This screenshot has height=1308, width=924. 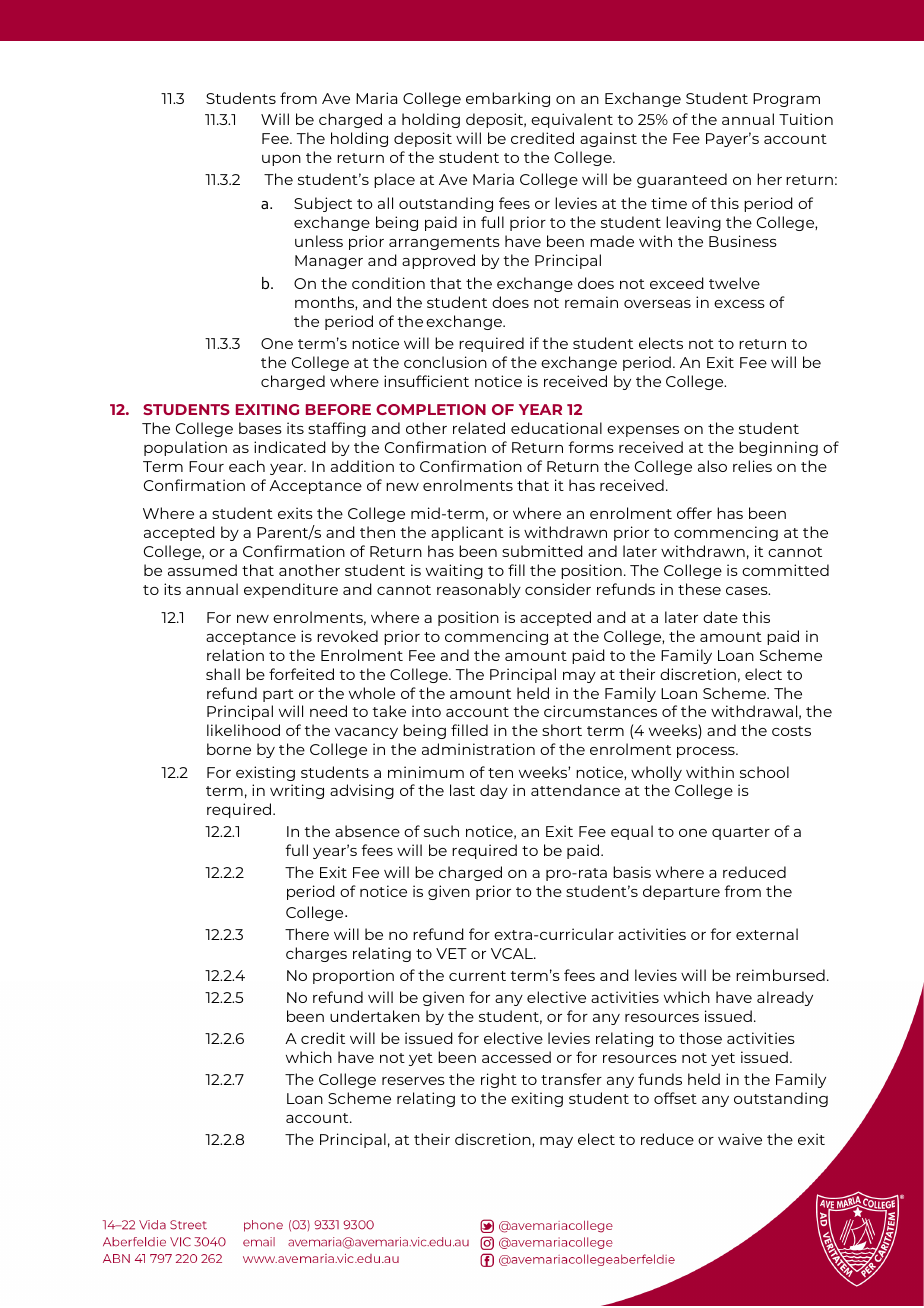 What do you see at coordinates (479, 428) in the screenshot?
I see `related` at bounding box center [479, 428].
